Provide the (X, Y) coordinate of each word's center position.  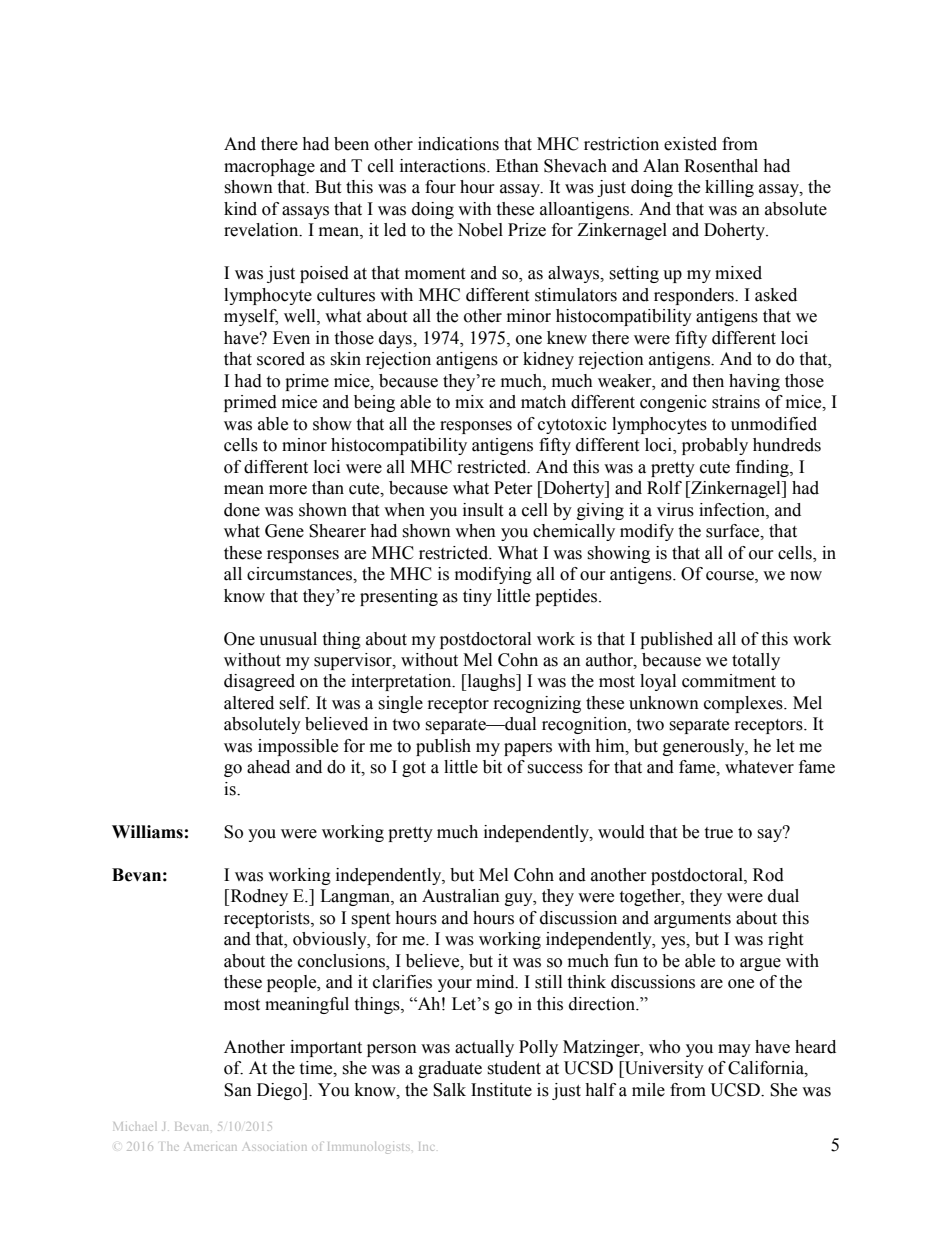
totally (756, 661)
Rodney (258, 897)
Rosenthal (721, 166)
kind (240, 209)
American (210, 1147)
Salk (449, 1090)
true (718, 833)
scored (281, 359)
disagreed (259, 682)
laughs (491, 682)
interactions (444, 166)
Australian (461, 896)
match (543, 402)
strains (736, 402)
